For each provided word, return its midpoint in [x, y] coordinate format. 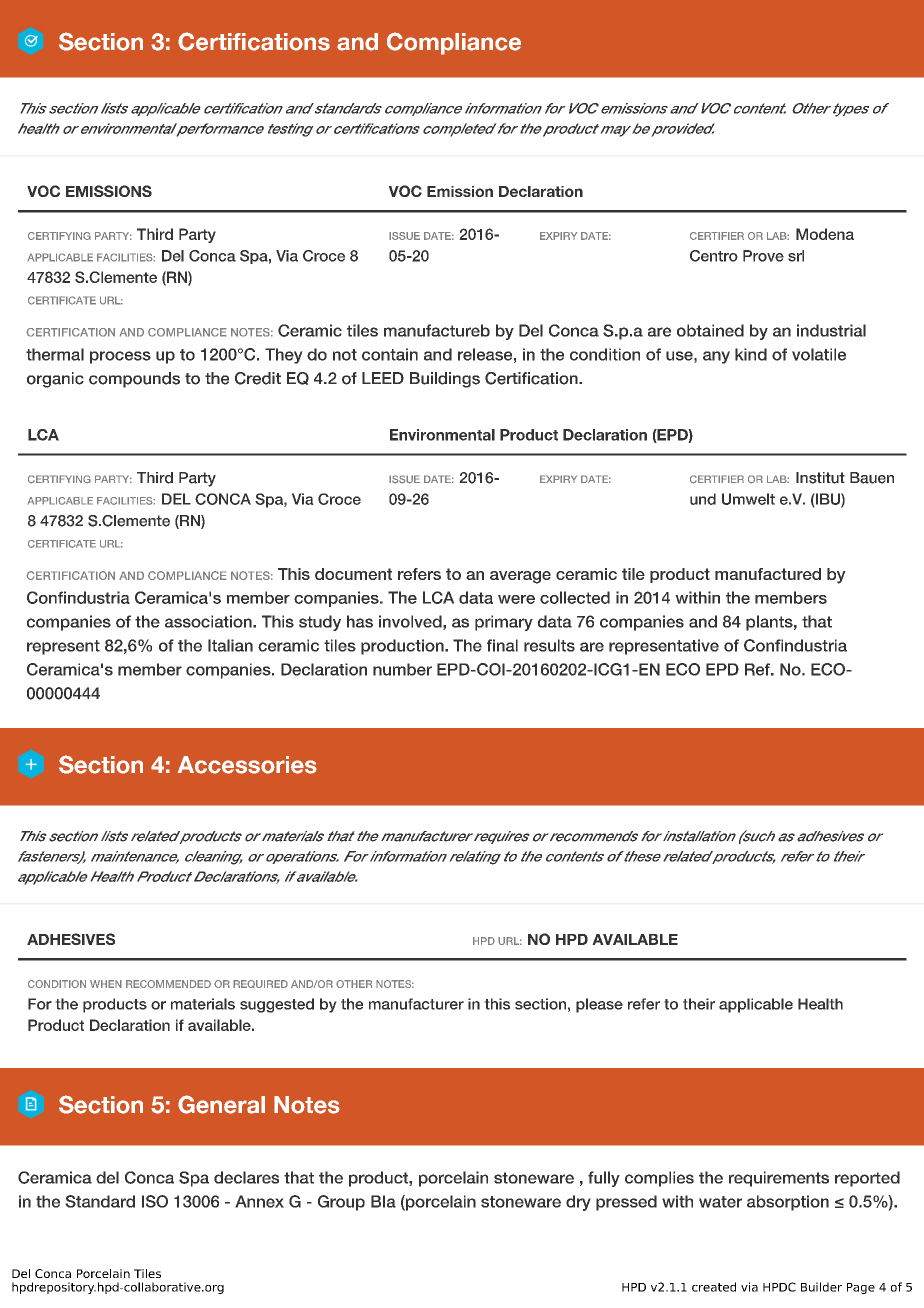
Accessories [247, 765]
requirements [779, 1179]
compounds [134, 380]
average [520, 577]
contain [390, 354]
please [599, 1005]
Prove [763, 256]
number [402, 669]
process [120, 357]
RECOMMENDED [168, 984]
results [549, 645]
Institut [820, 478]
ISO [155, 1201]
